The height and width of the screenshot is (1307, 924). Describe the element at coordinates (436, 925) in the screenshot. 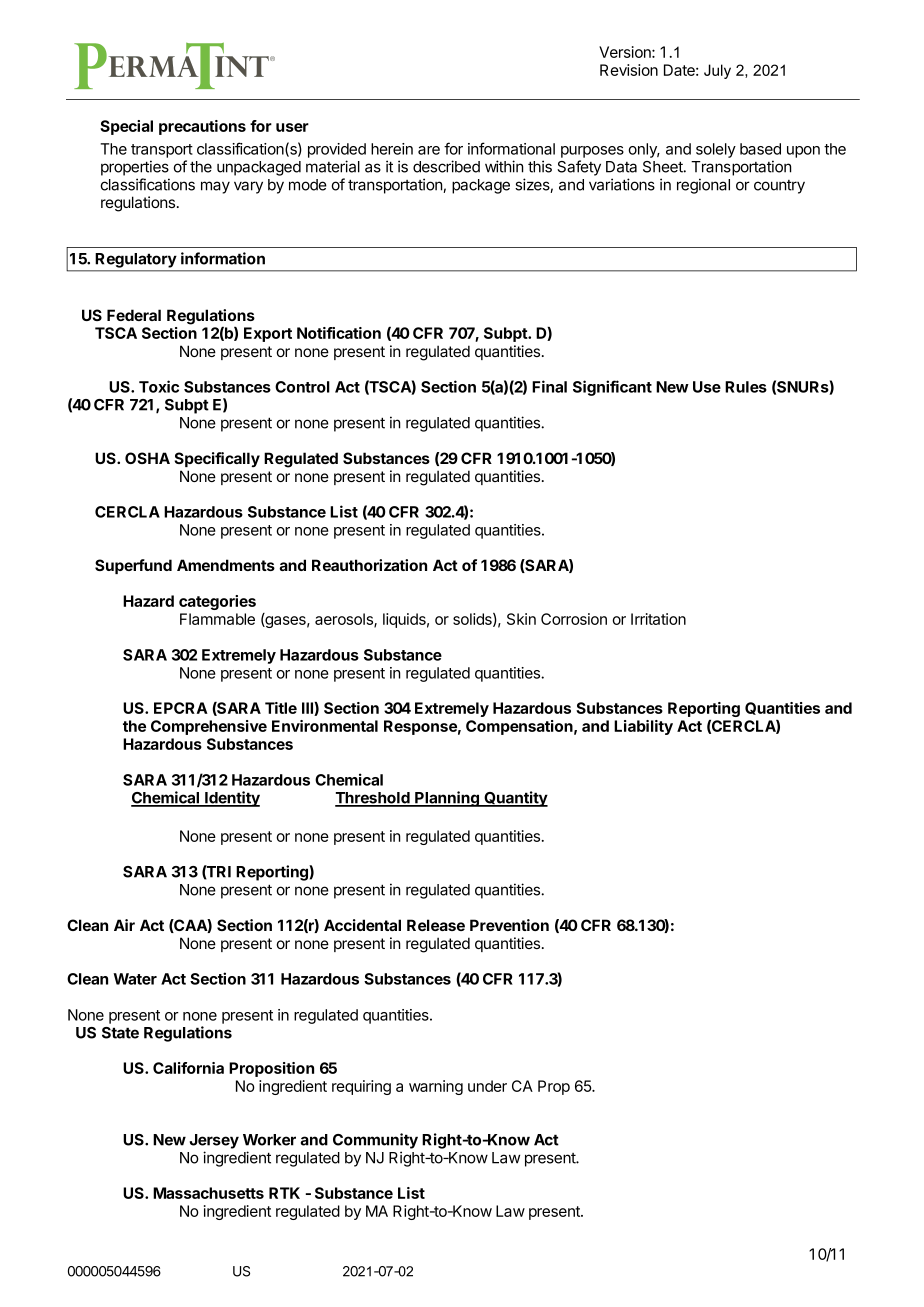

I see `Release` at that location.
